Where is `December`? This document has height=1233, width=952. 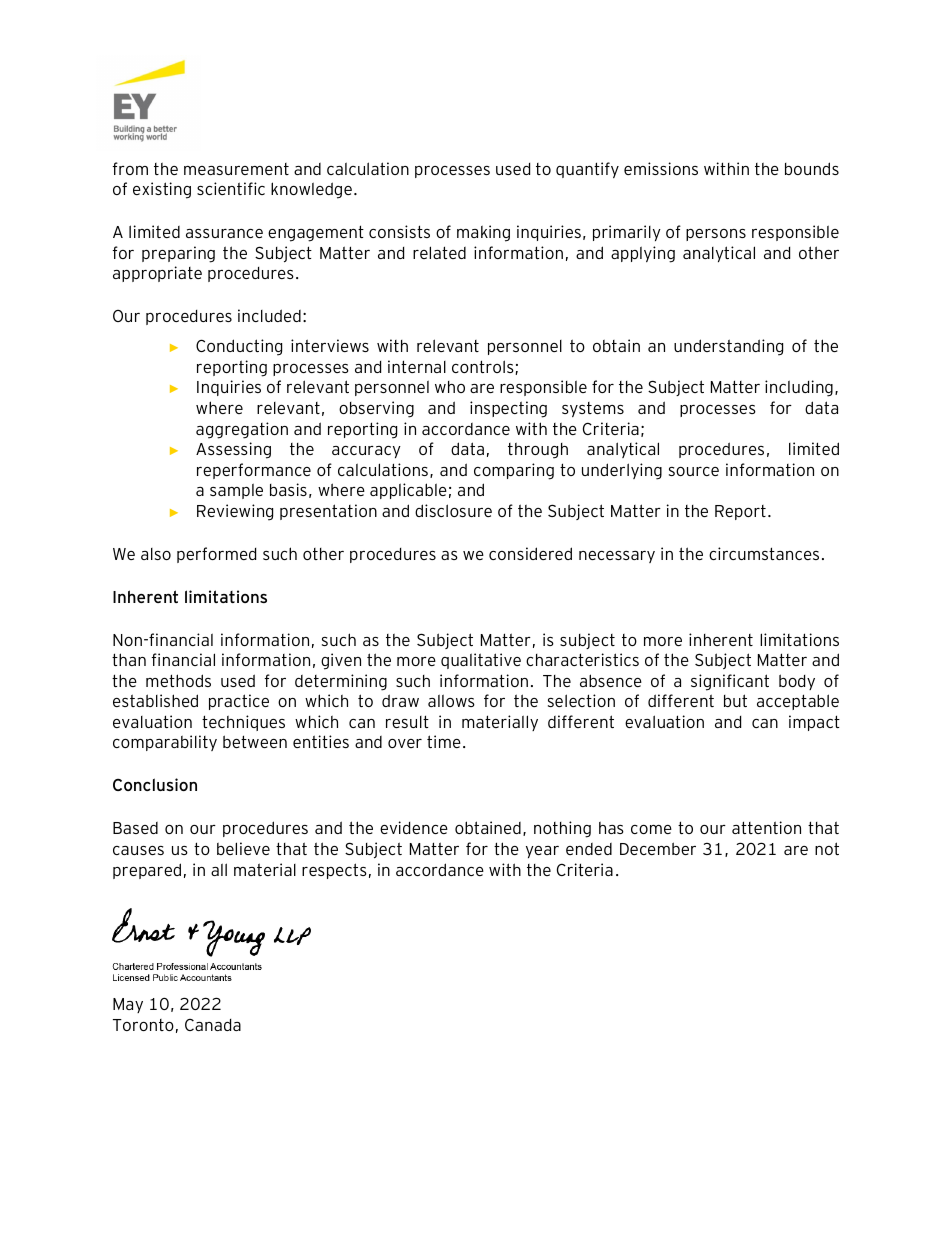 December is located at coordinates (658, 848).
